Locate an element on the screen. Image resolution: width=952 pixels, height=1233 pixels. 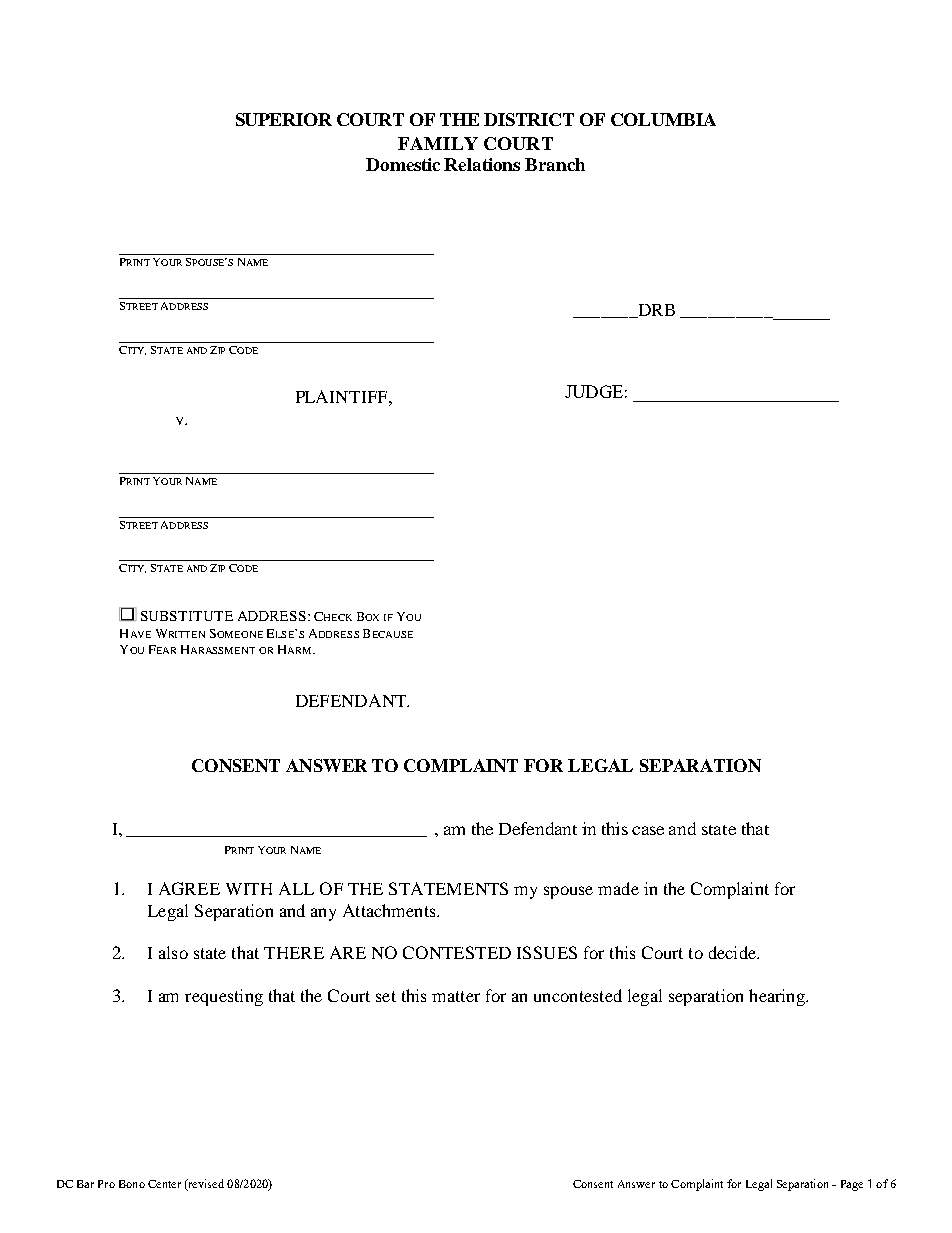
matter is located at coordinates (456, 996).
